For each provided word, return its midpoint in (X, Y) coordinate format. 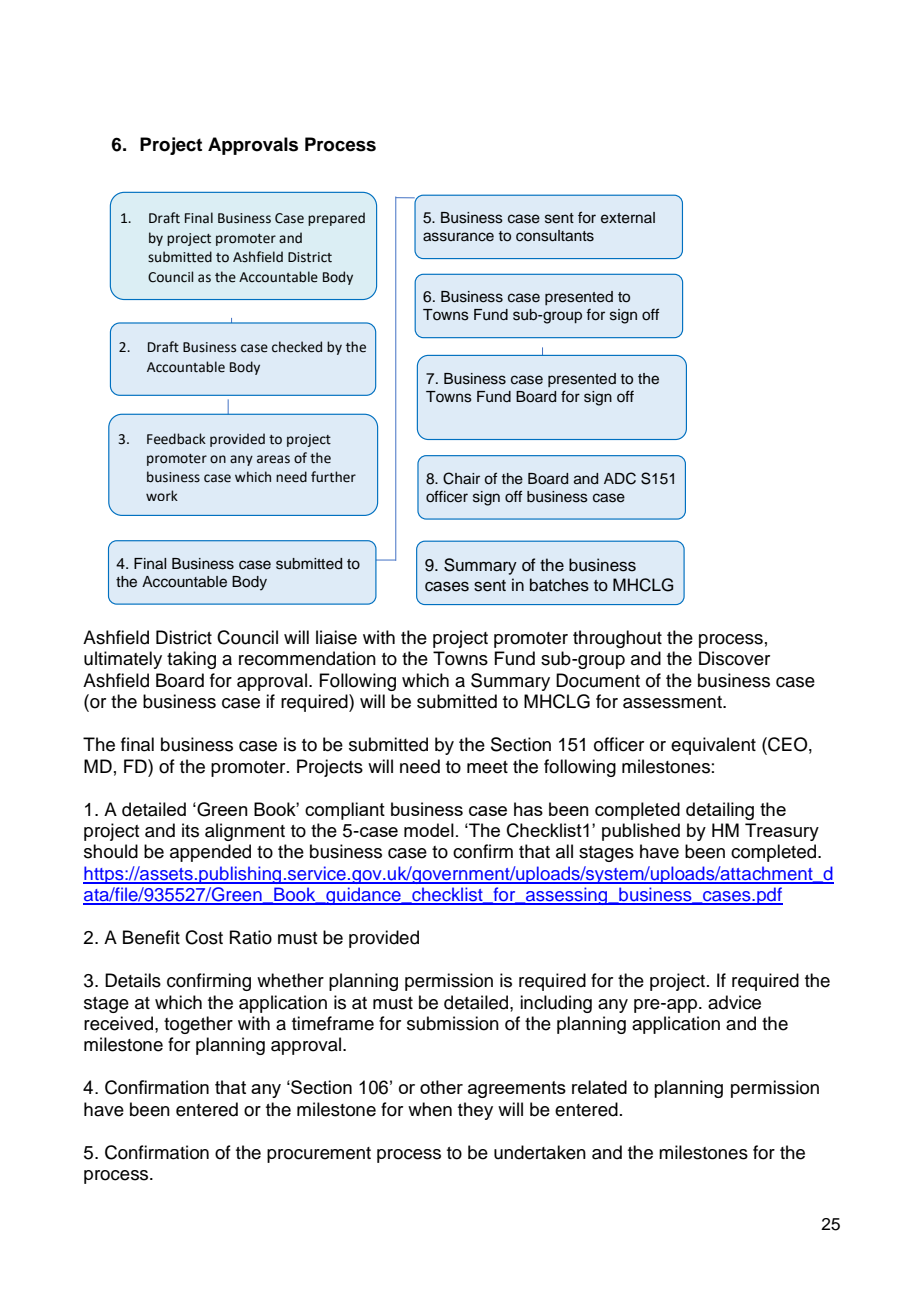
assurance (458, 237)
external (628, 218)
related (599, 1087)
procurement (319, 1155)
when (430, 1109)
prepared (336, 219)
